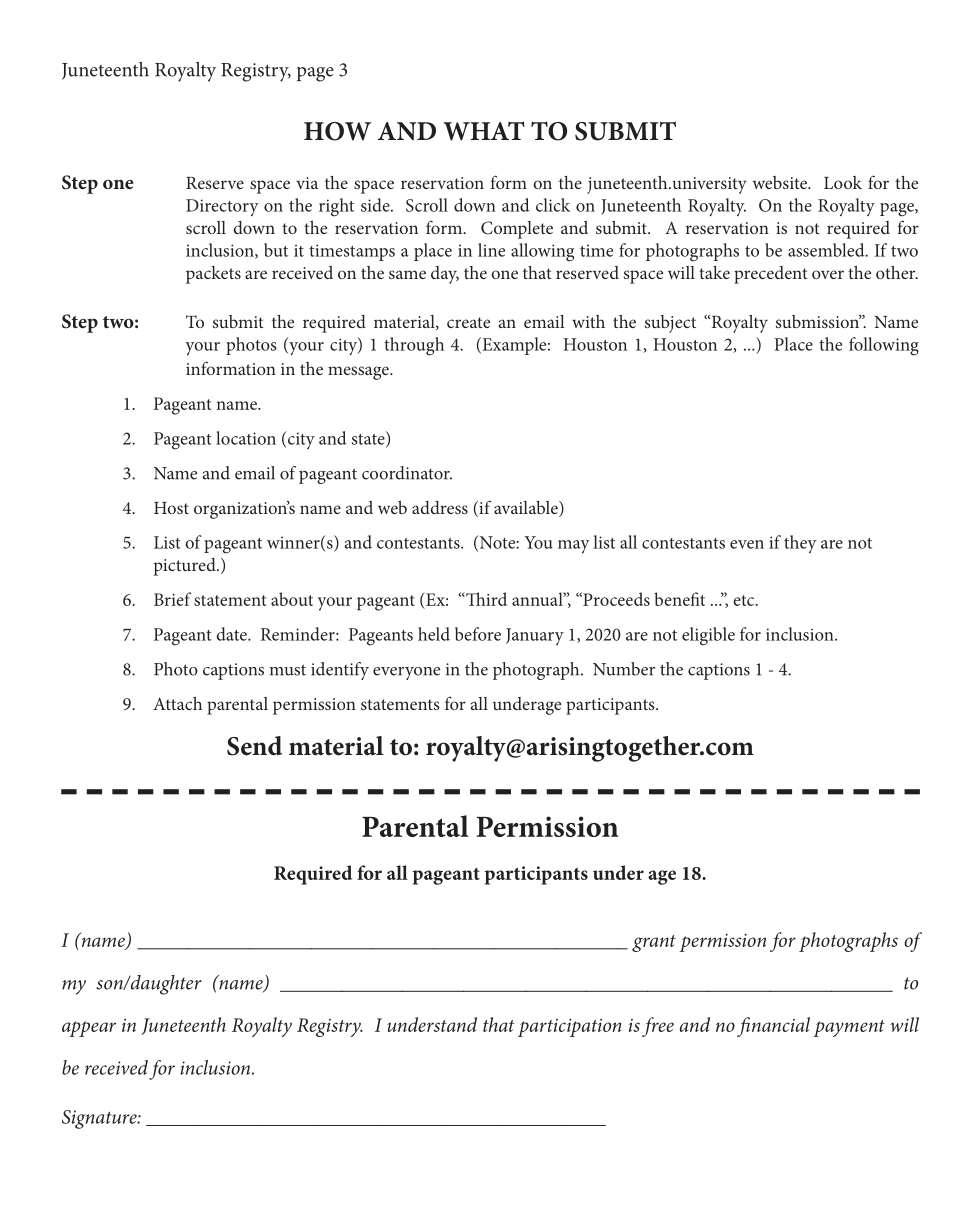 The height and width of the image is (1226, 980). I want to click on they, so click(800, 544).
